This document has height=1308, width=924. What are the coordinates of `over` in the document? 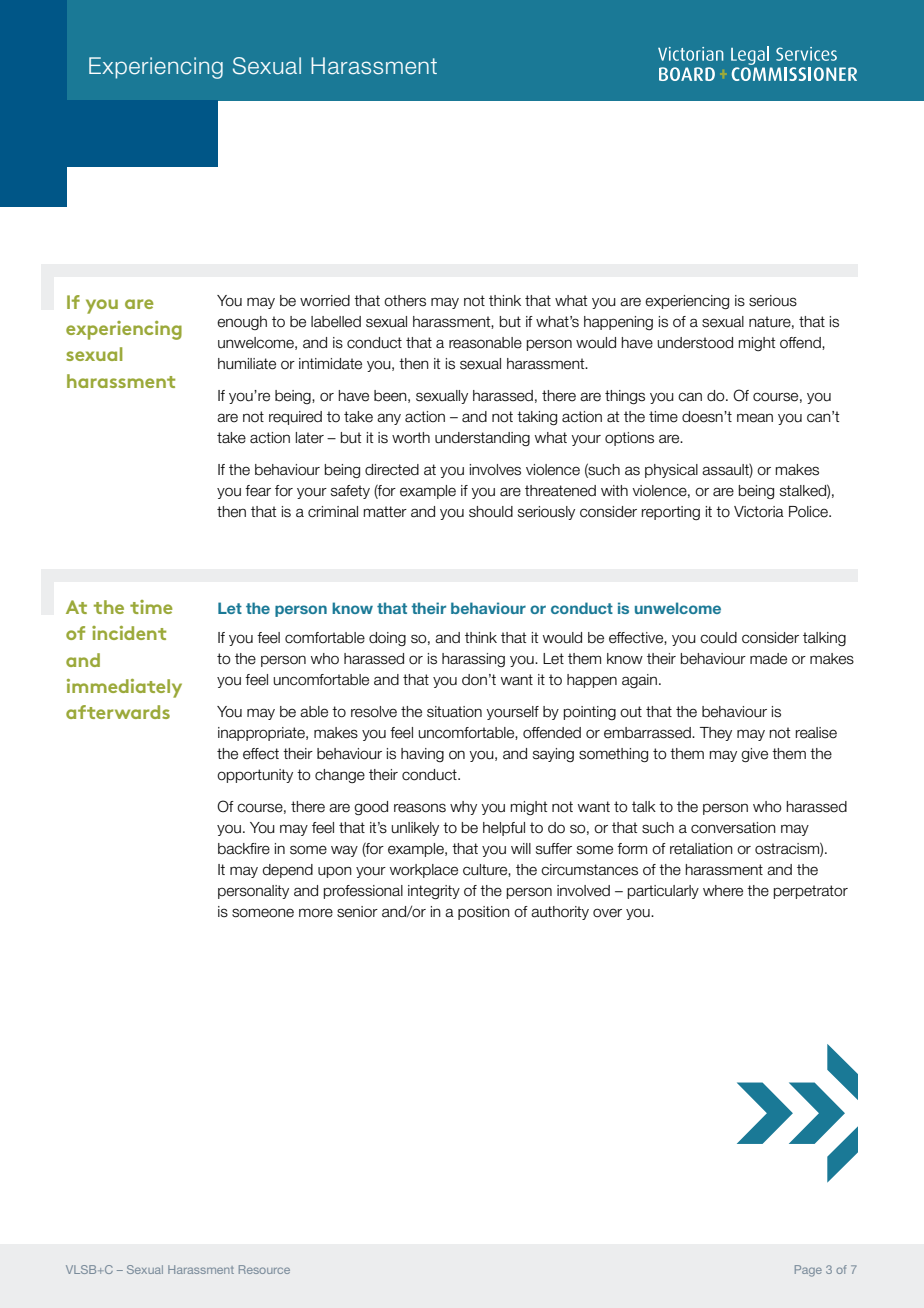 It's located at (607, 913).
